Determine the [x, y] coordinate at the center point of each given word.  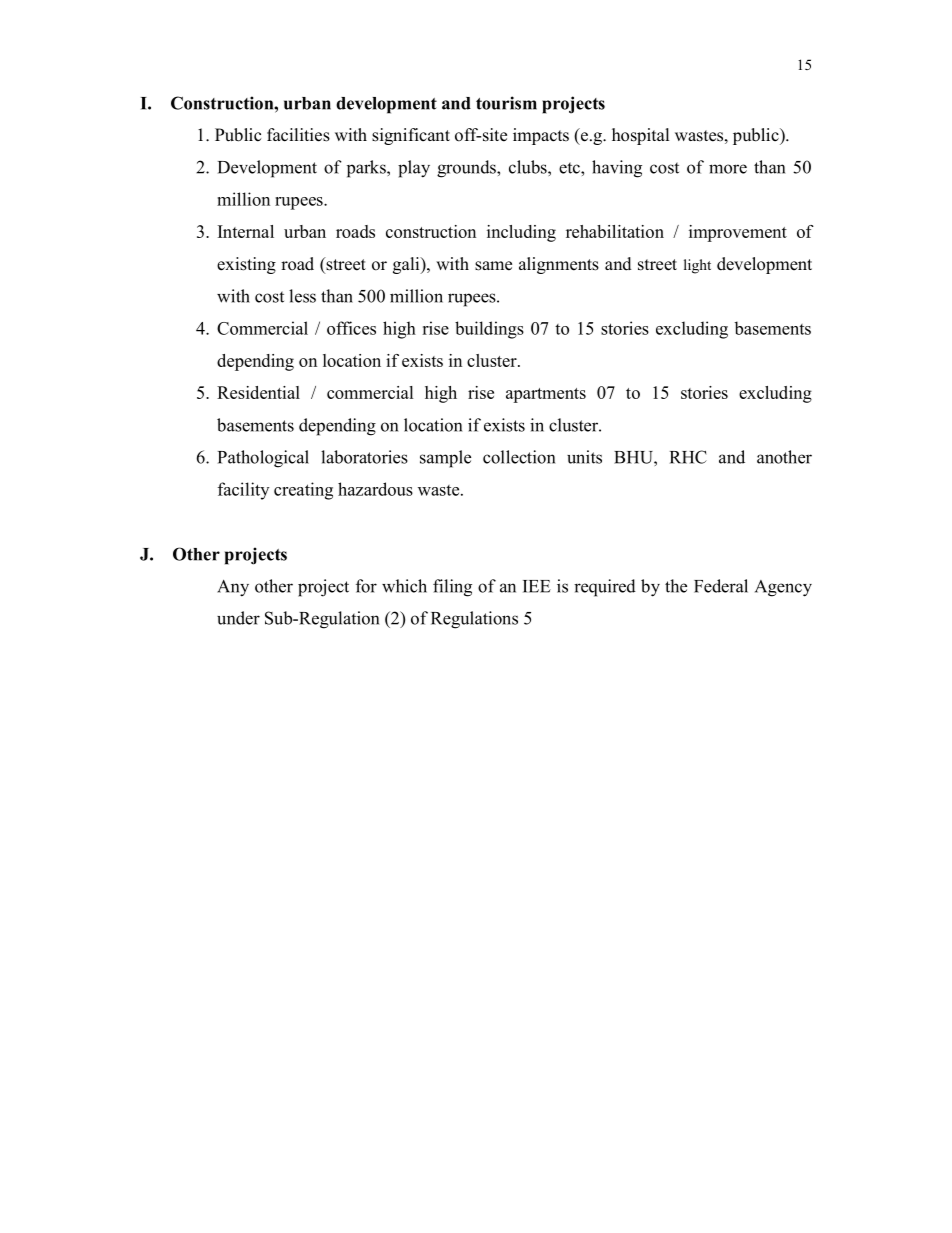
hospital [640, 136]
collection [519, 457]
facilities [298, 135]
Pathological [263, 459]
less [302, 296]
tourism [506, 103]
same [493, 266]
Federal [721, 586]
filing [452, 588]
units [584, 457]
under [238, 618]
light [697, 266]
